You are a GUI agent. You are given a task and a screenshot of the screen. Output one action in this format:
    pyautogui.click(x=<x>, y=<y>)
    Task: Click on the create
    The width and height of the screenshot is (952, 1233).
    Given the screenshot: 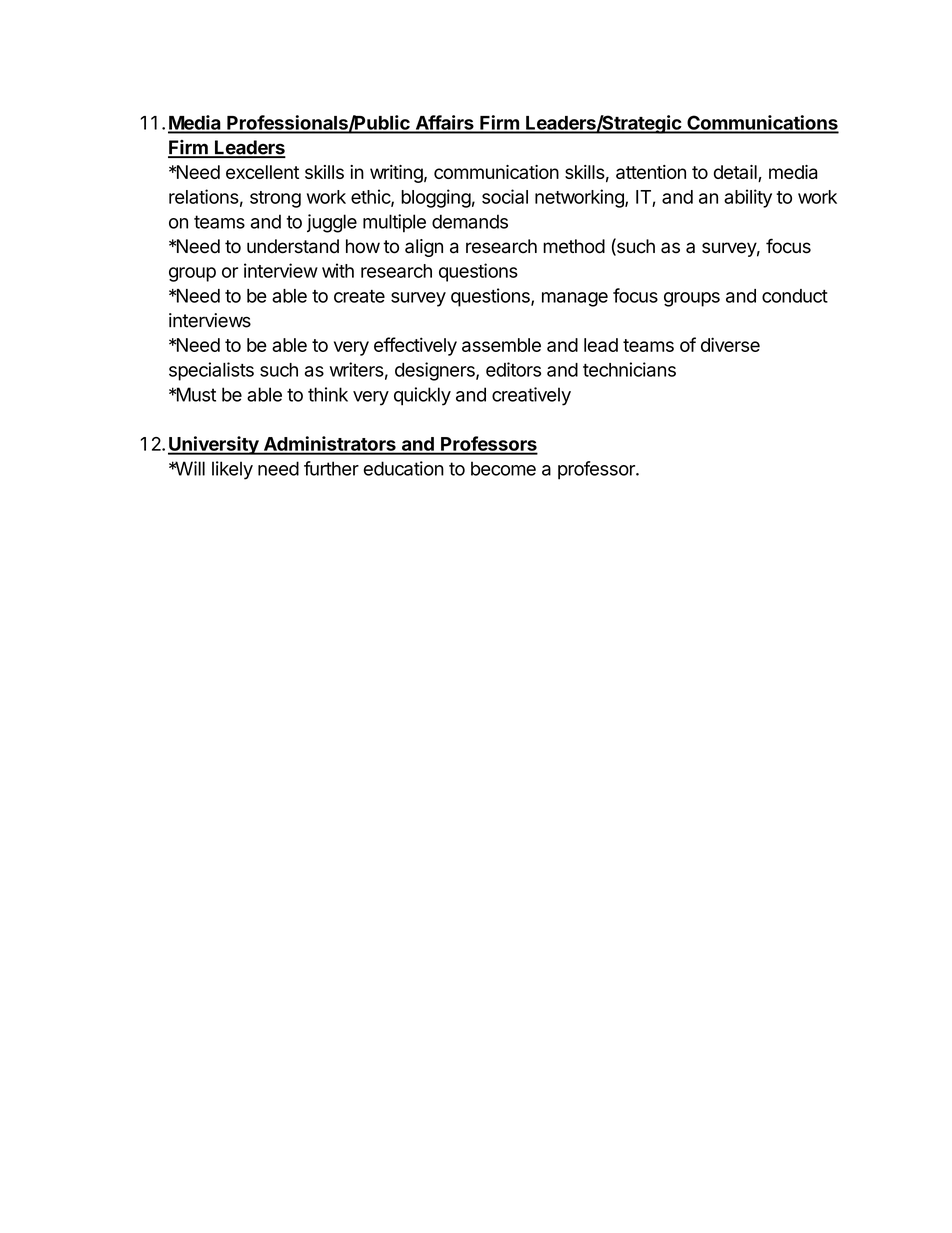 What is the action you would take?
    pyautogui.click(x=359, y=296)
